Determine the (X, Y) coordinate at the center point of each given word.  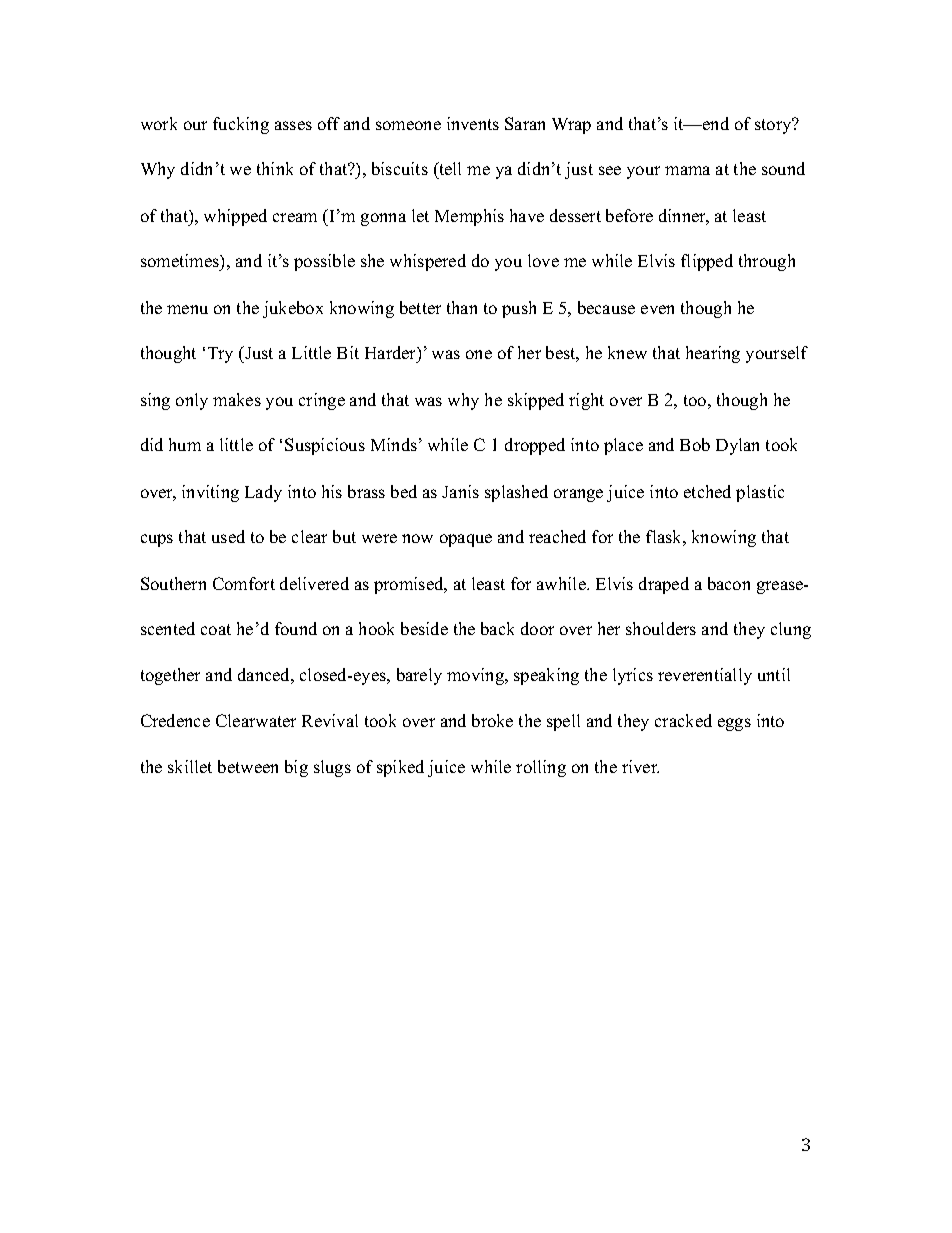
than (462, 307)
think (275, 168)
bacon (729, 583)
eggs (734, 724)
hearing (713, 354)
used (228, 536)
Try (220, 355)
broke (492, 720)
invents (473, 123)
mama (687, 170)
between (248, 766)
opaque (466, 540)
